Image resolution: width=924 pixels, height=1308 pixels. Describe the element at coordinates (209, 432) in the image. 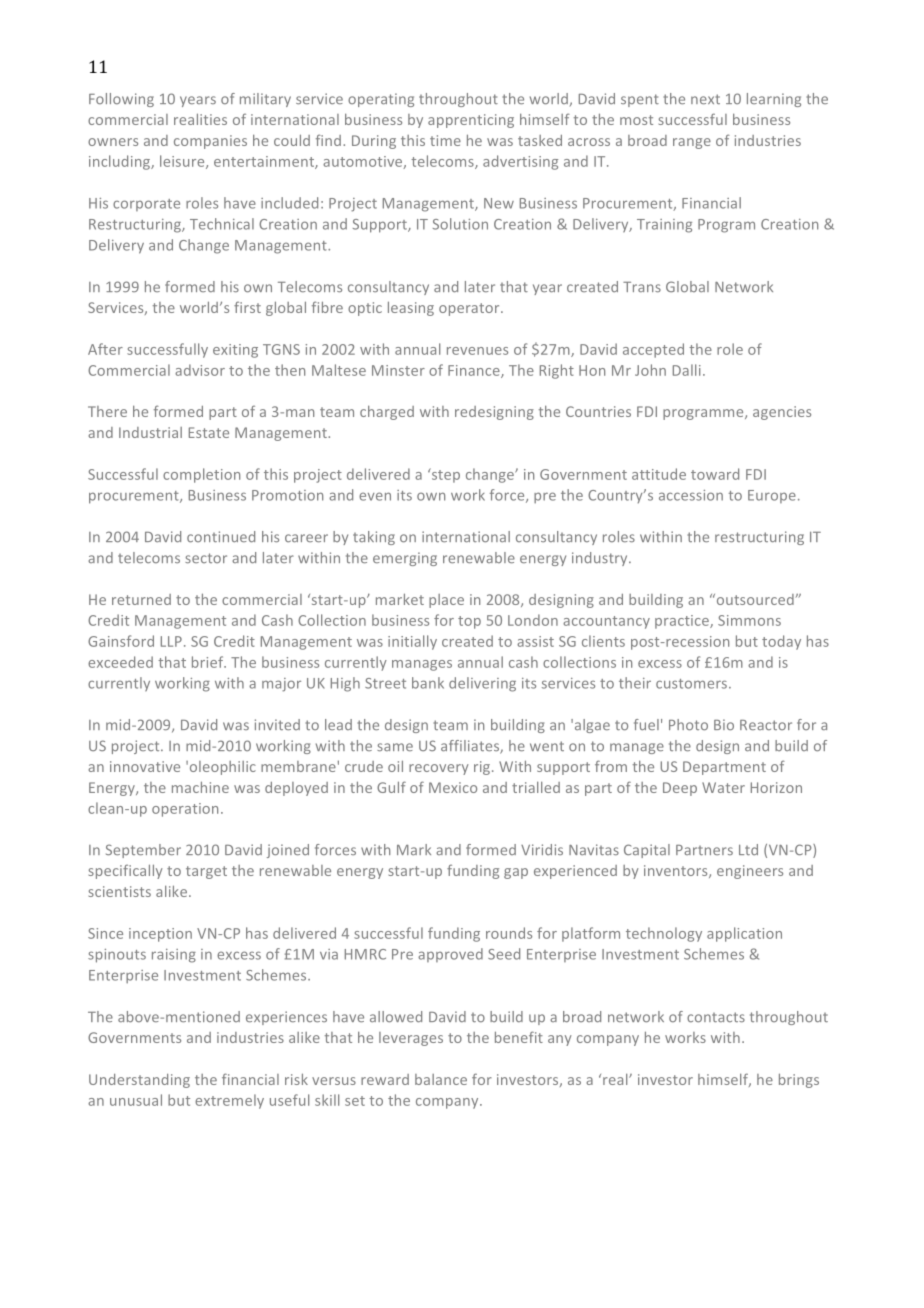

I see `Estate` at that location.
